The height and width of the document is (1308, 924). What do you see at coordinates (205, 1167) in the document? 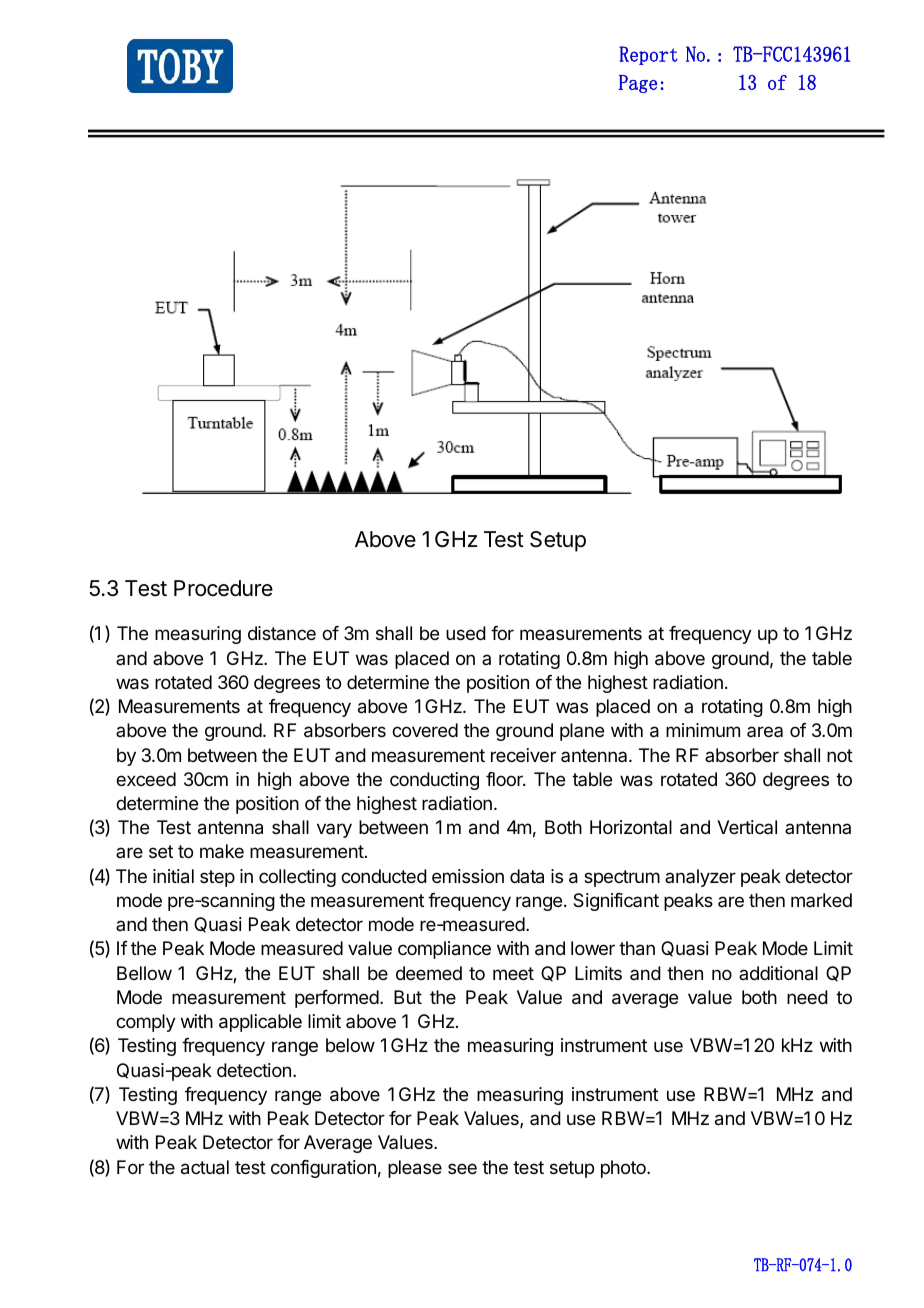
I see `actual` at bounding box center [205, 1167].
